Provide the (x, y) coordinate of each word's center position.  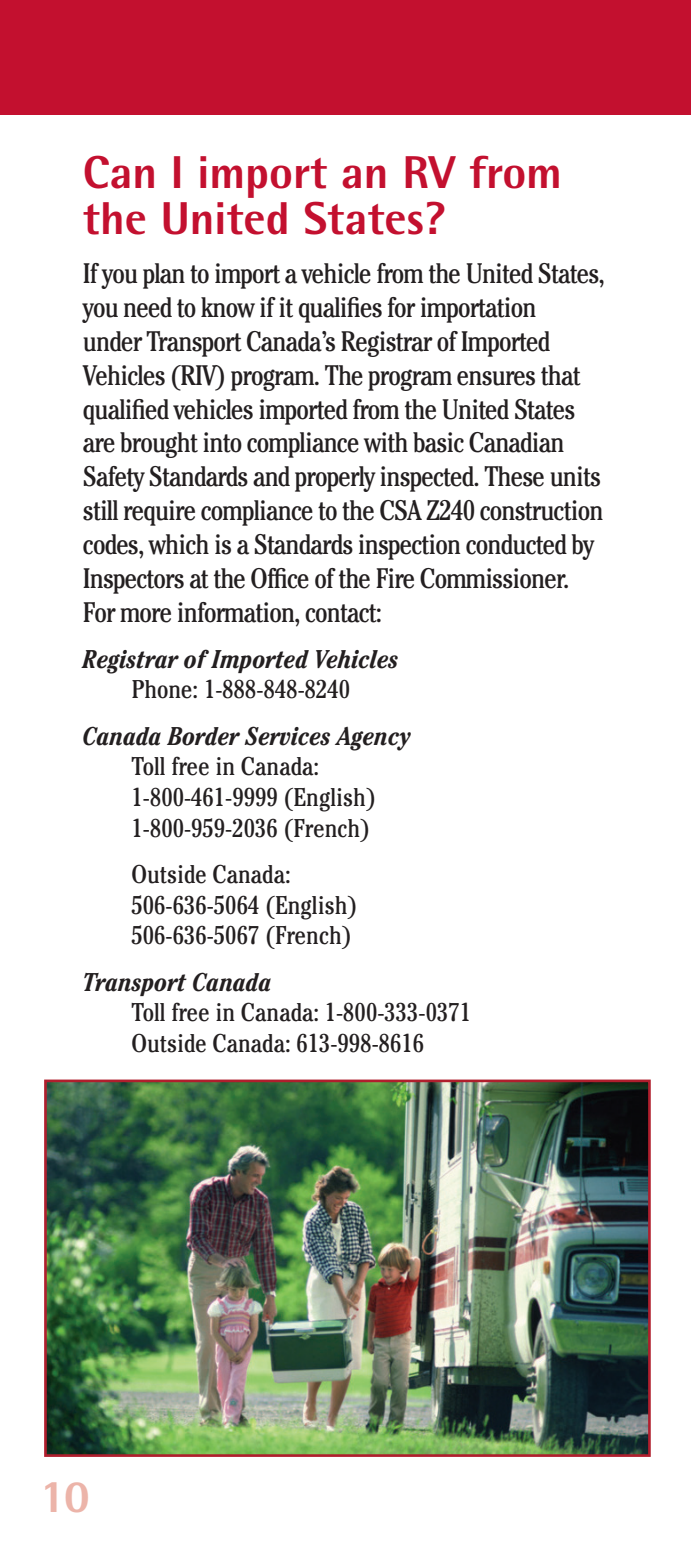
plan (164, 276)
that (561, 375)
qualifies (340, 310)
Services (287, 736)
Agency (373, 739)
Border (203, 736)
